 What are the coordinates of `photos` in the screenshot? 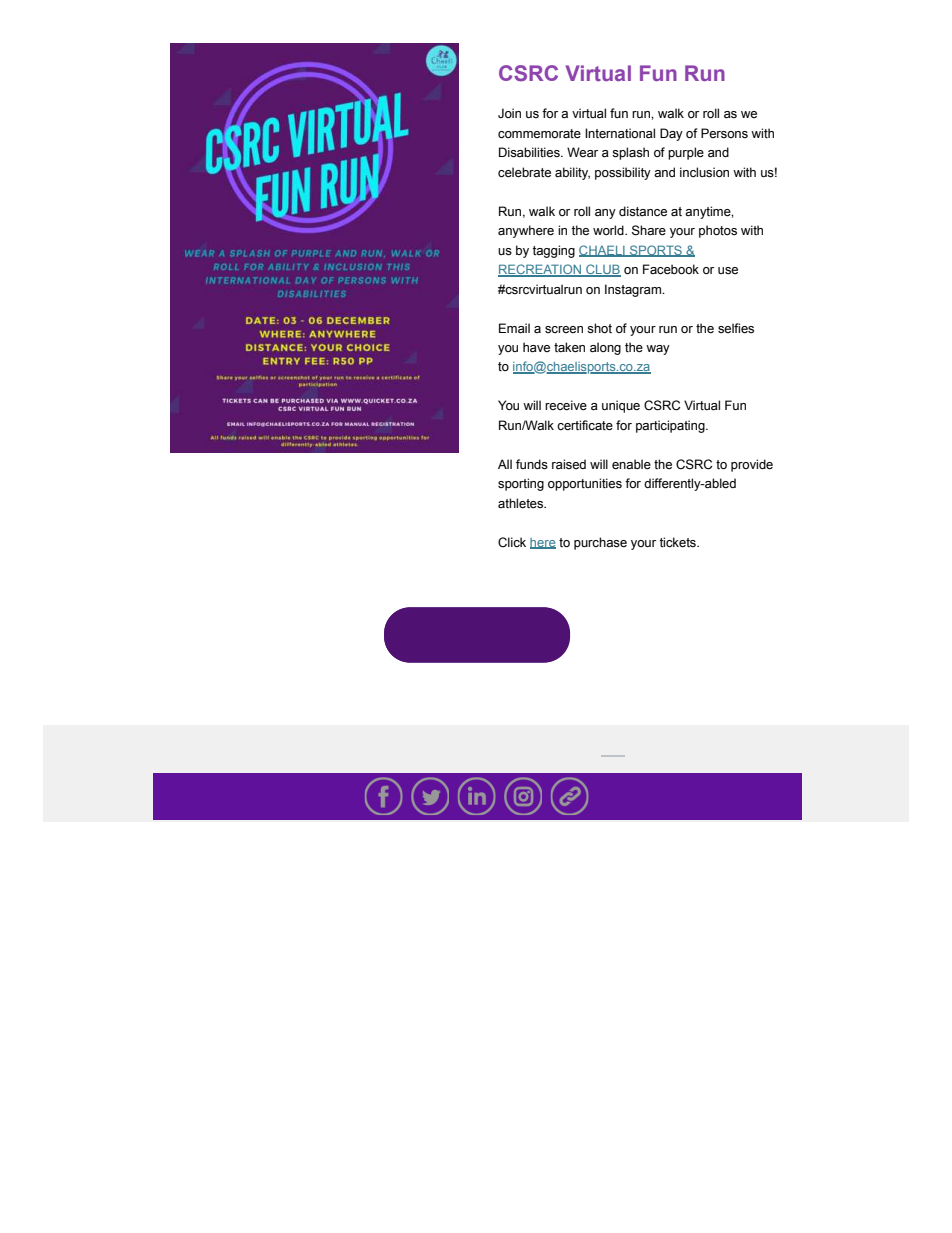 It's located at (718, 231).
